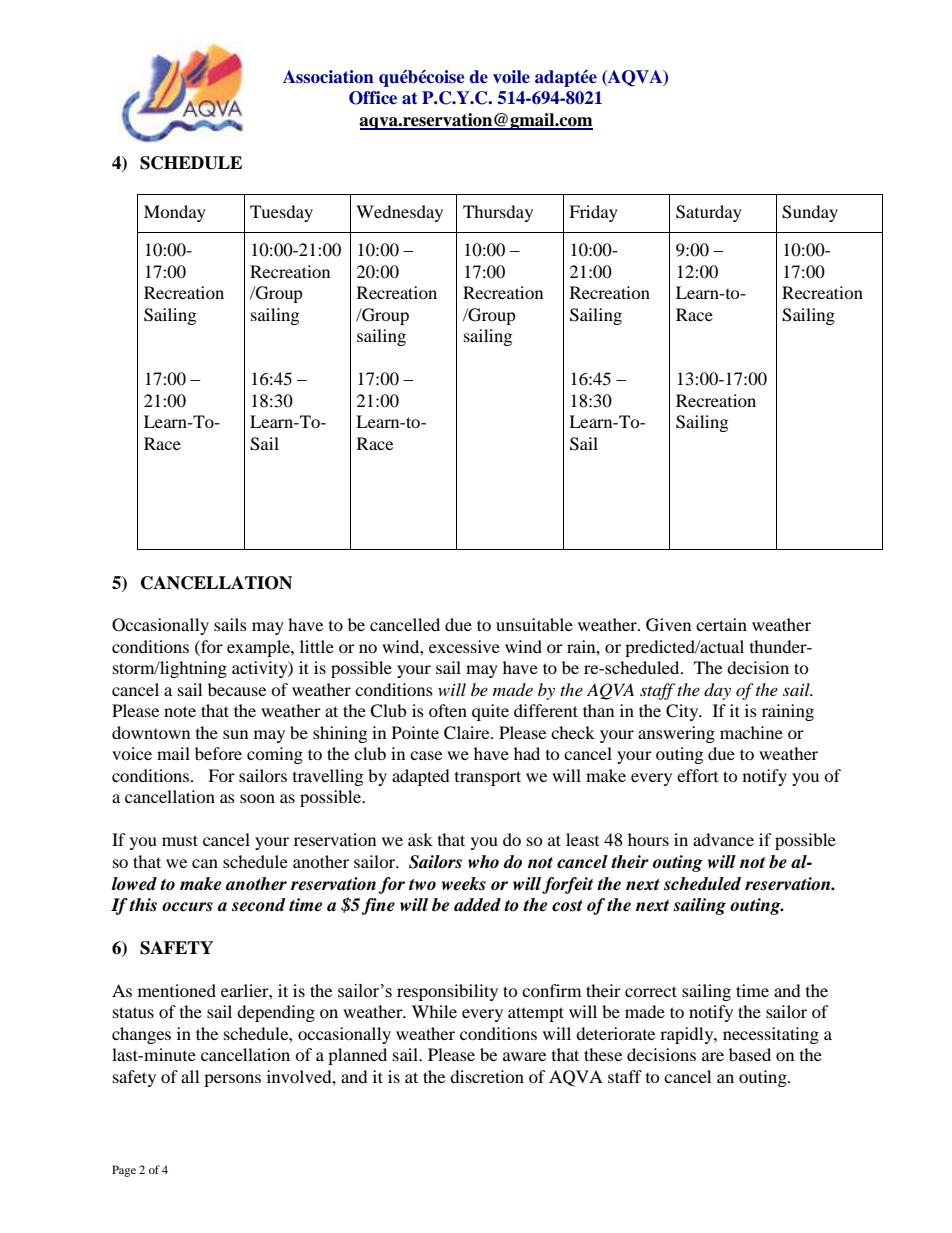 Image resolution: width=952 pixels, height=1233 pixels. What do you see at coordinates (373, 98) in the page?
I see `Office` at bounding box center [373, 98].
